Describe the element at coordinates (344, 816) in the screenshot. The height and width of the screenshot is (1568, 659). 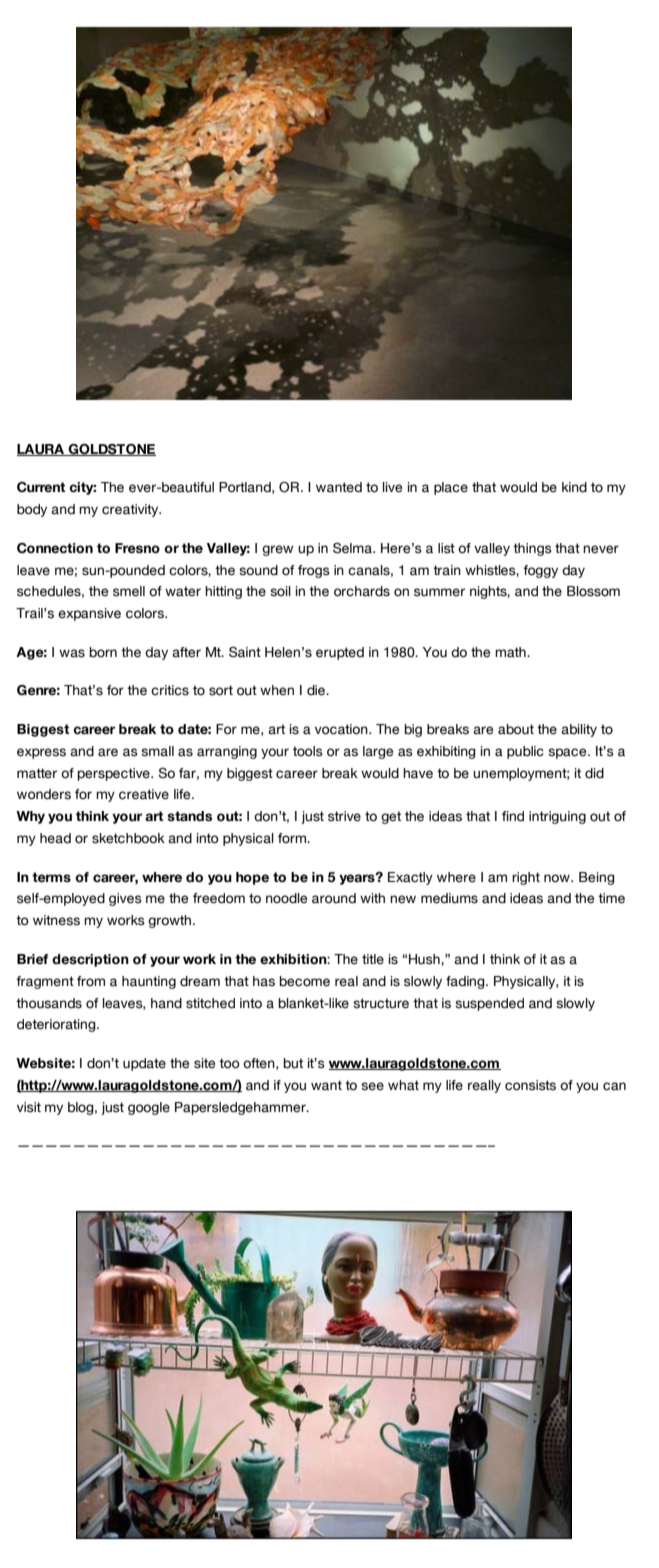
I see `strive` at that location.
